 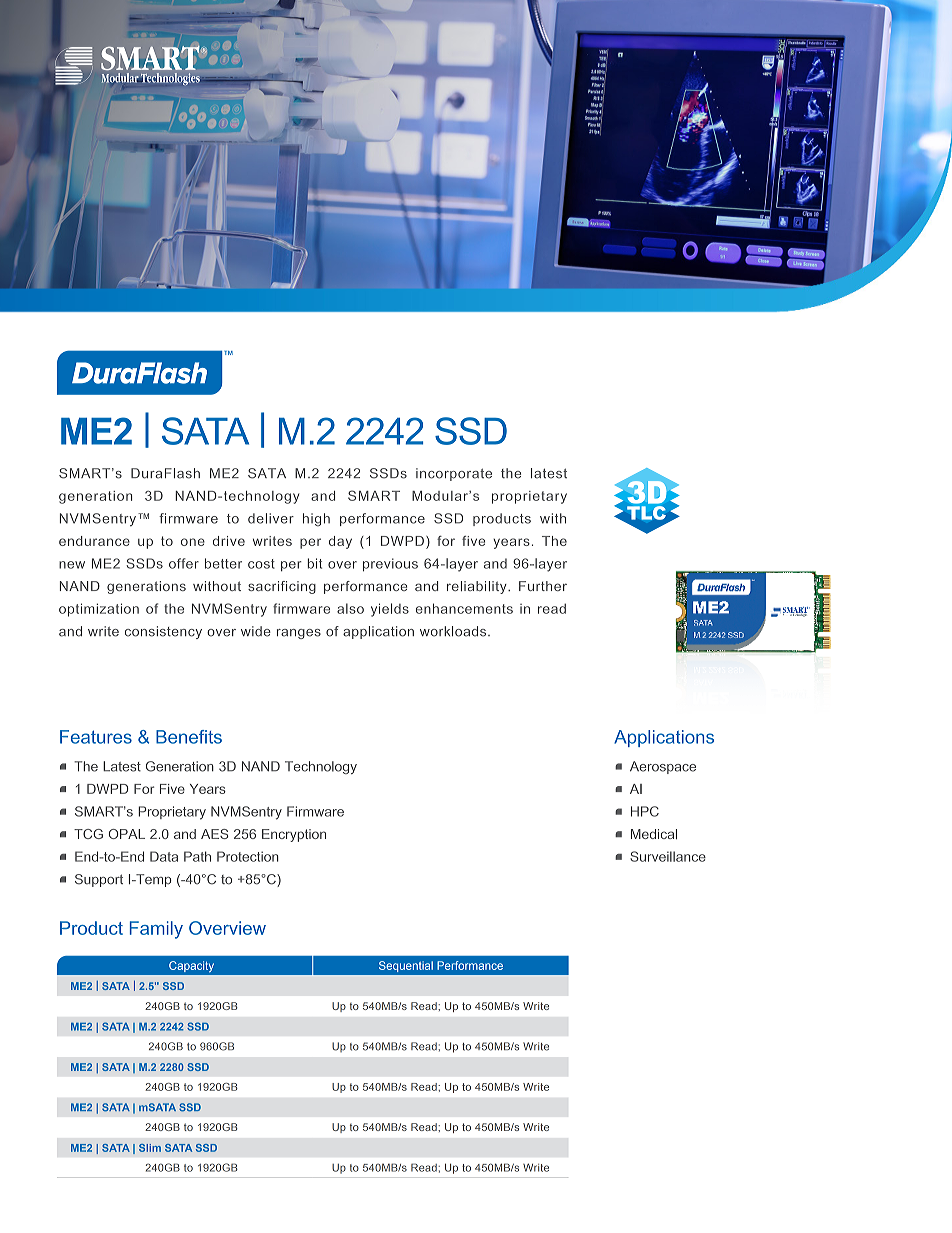 What do you see at coordinates (248, 856) in the screenshot?
I see `Protection` at bounding box center [248, 856].
